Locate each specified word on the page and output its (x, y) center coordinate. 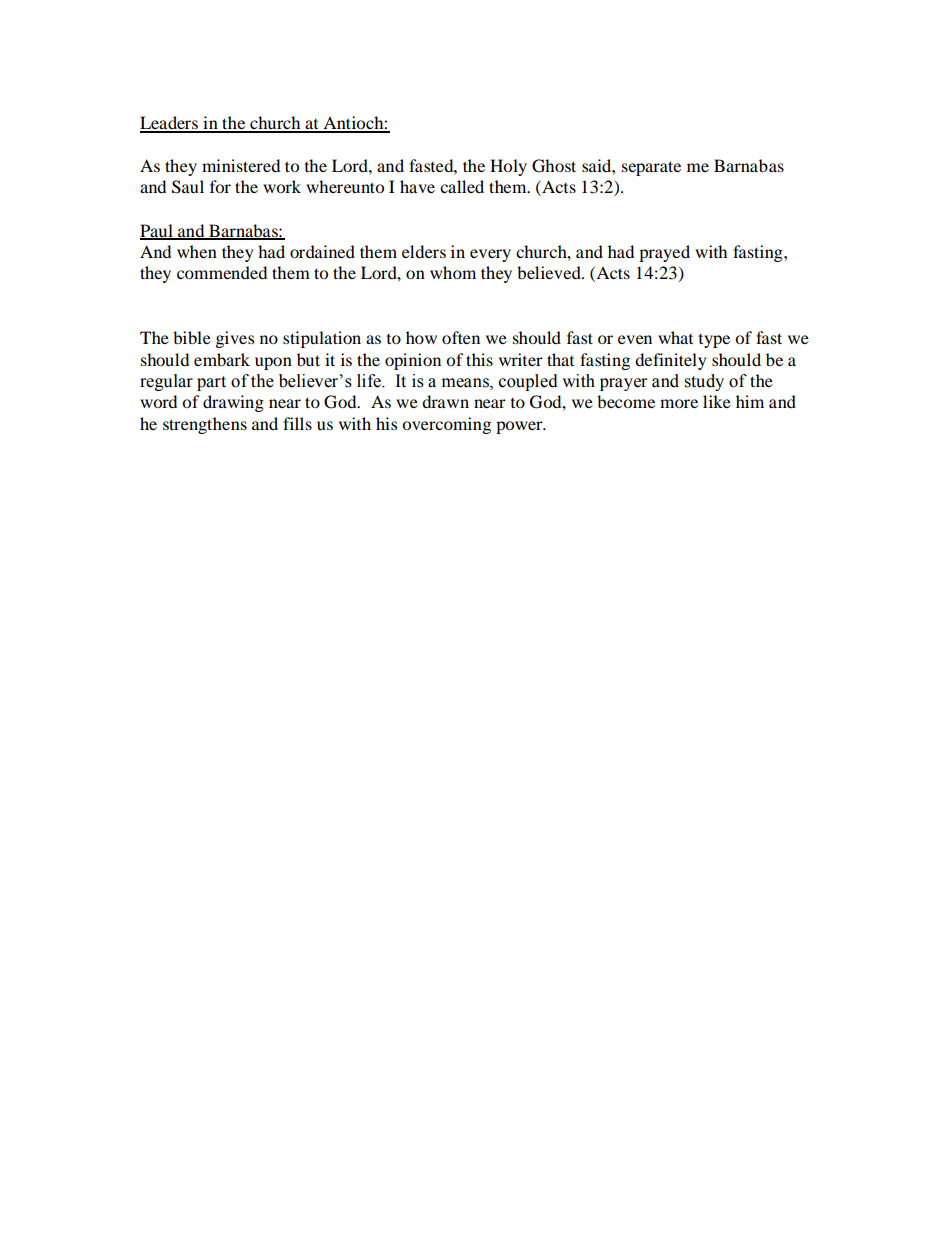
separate (651, 168)
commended (222, 272)
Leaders (170, 124)
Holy (508, 167)
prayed (664, 253)
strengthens (205, 425)
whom (453, 272)
